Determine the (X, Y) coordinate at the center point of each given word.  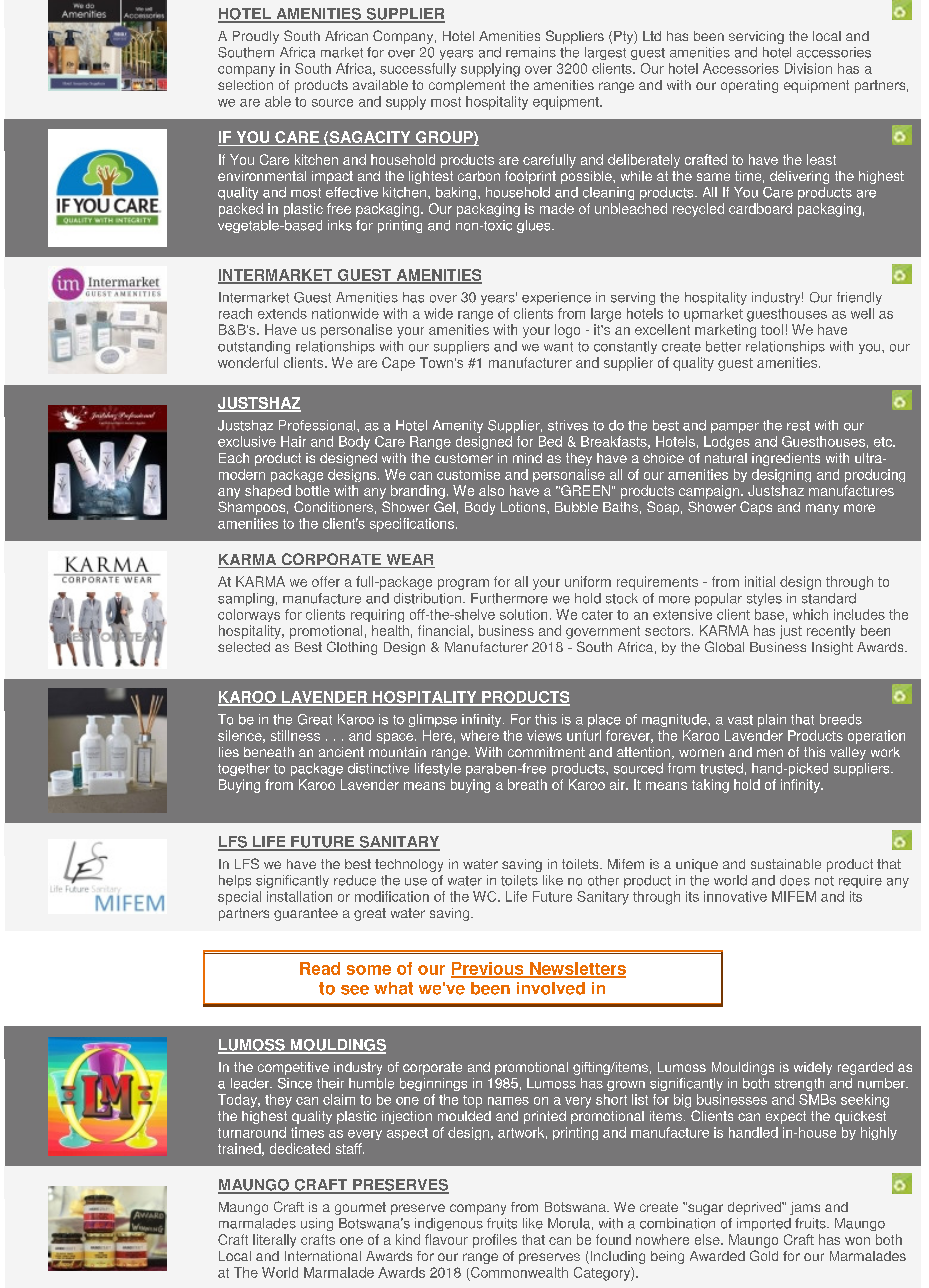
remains (531, 52)
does (795, 880)
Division (808, 68)
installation (299, 896)
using (317, 1224)
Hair (293, 441)
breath (527, 784)
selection (245, 85)
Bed (550, 441)
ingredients (786, 459)
